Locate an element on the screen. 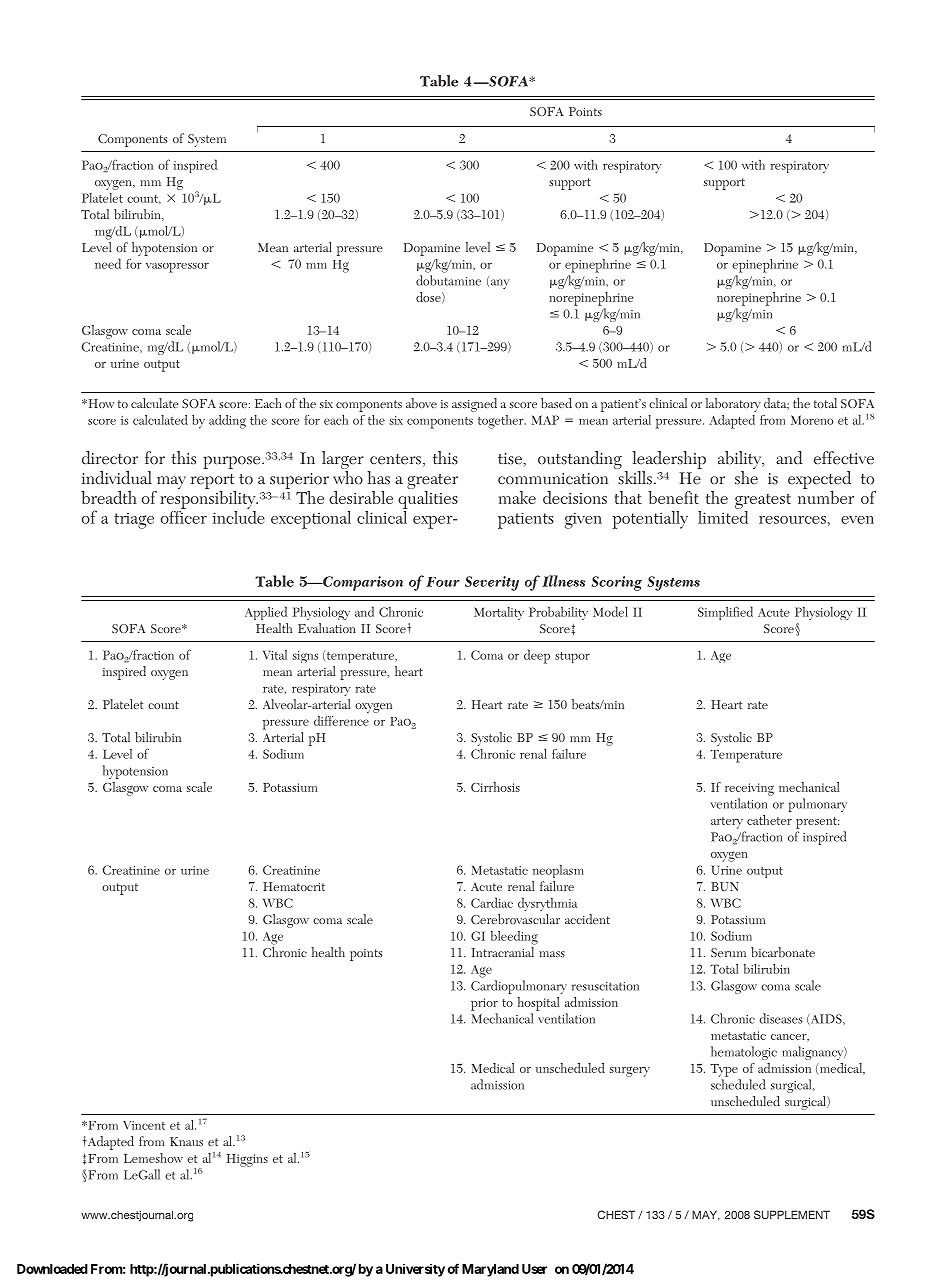  above is located at coordinates (421, 403).
